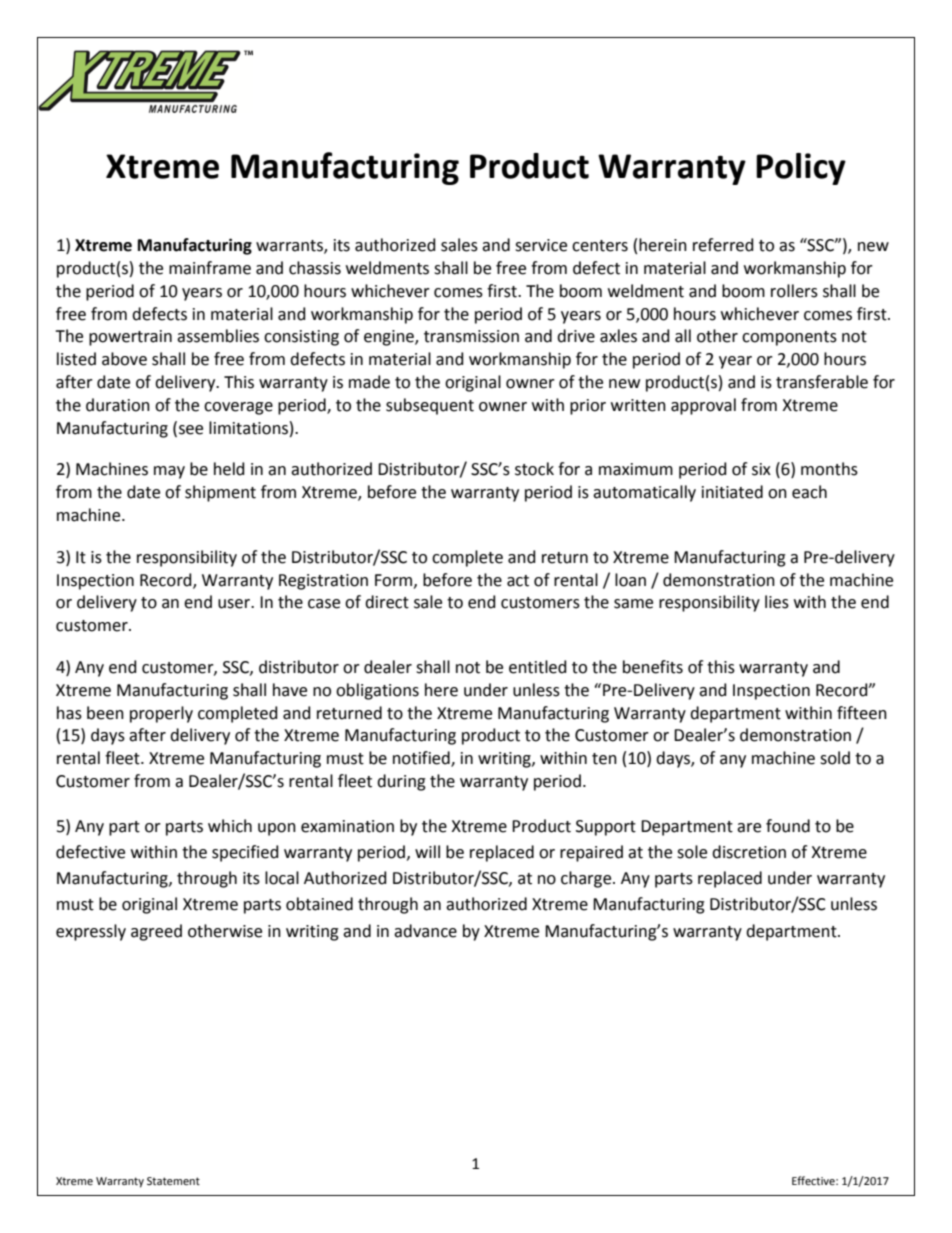 Image resolution: width=952 pixels, height=1233 pixels. I want to click on advance, so click(425, 931).
